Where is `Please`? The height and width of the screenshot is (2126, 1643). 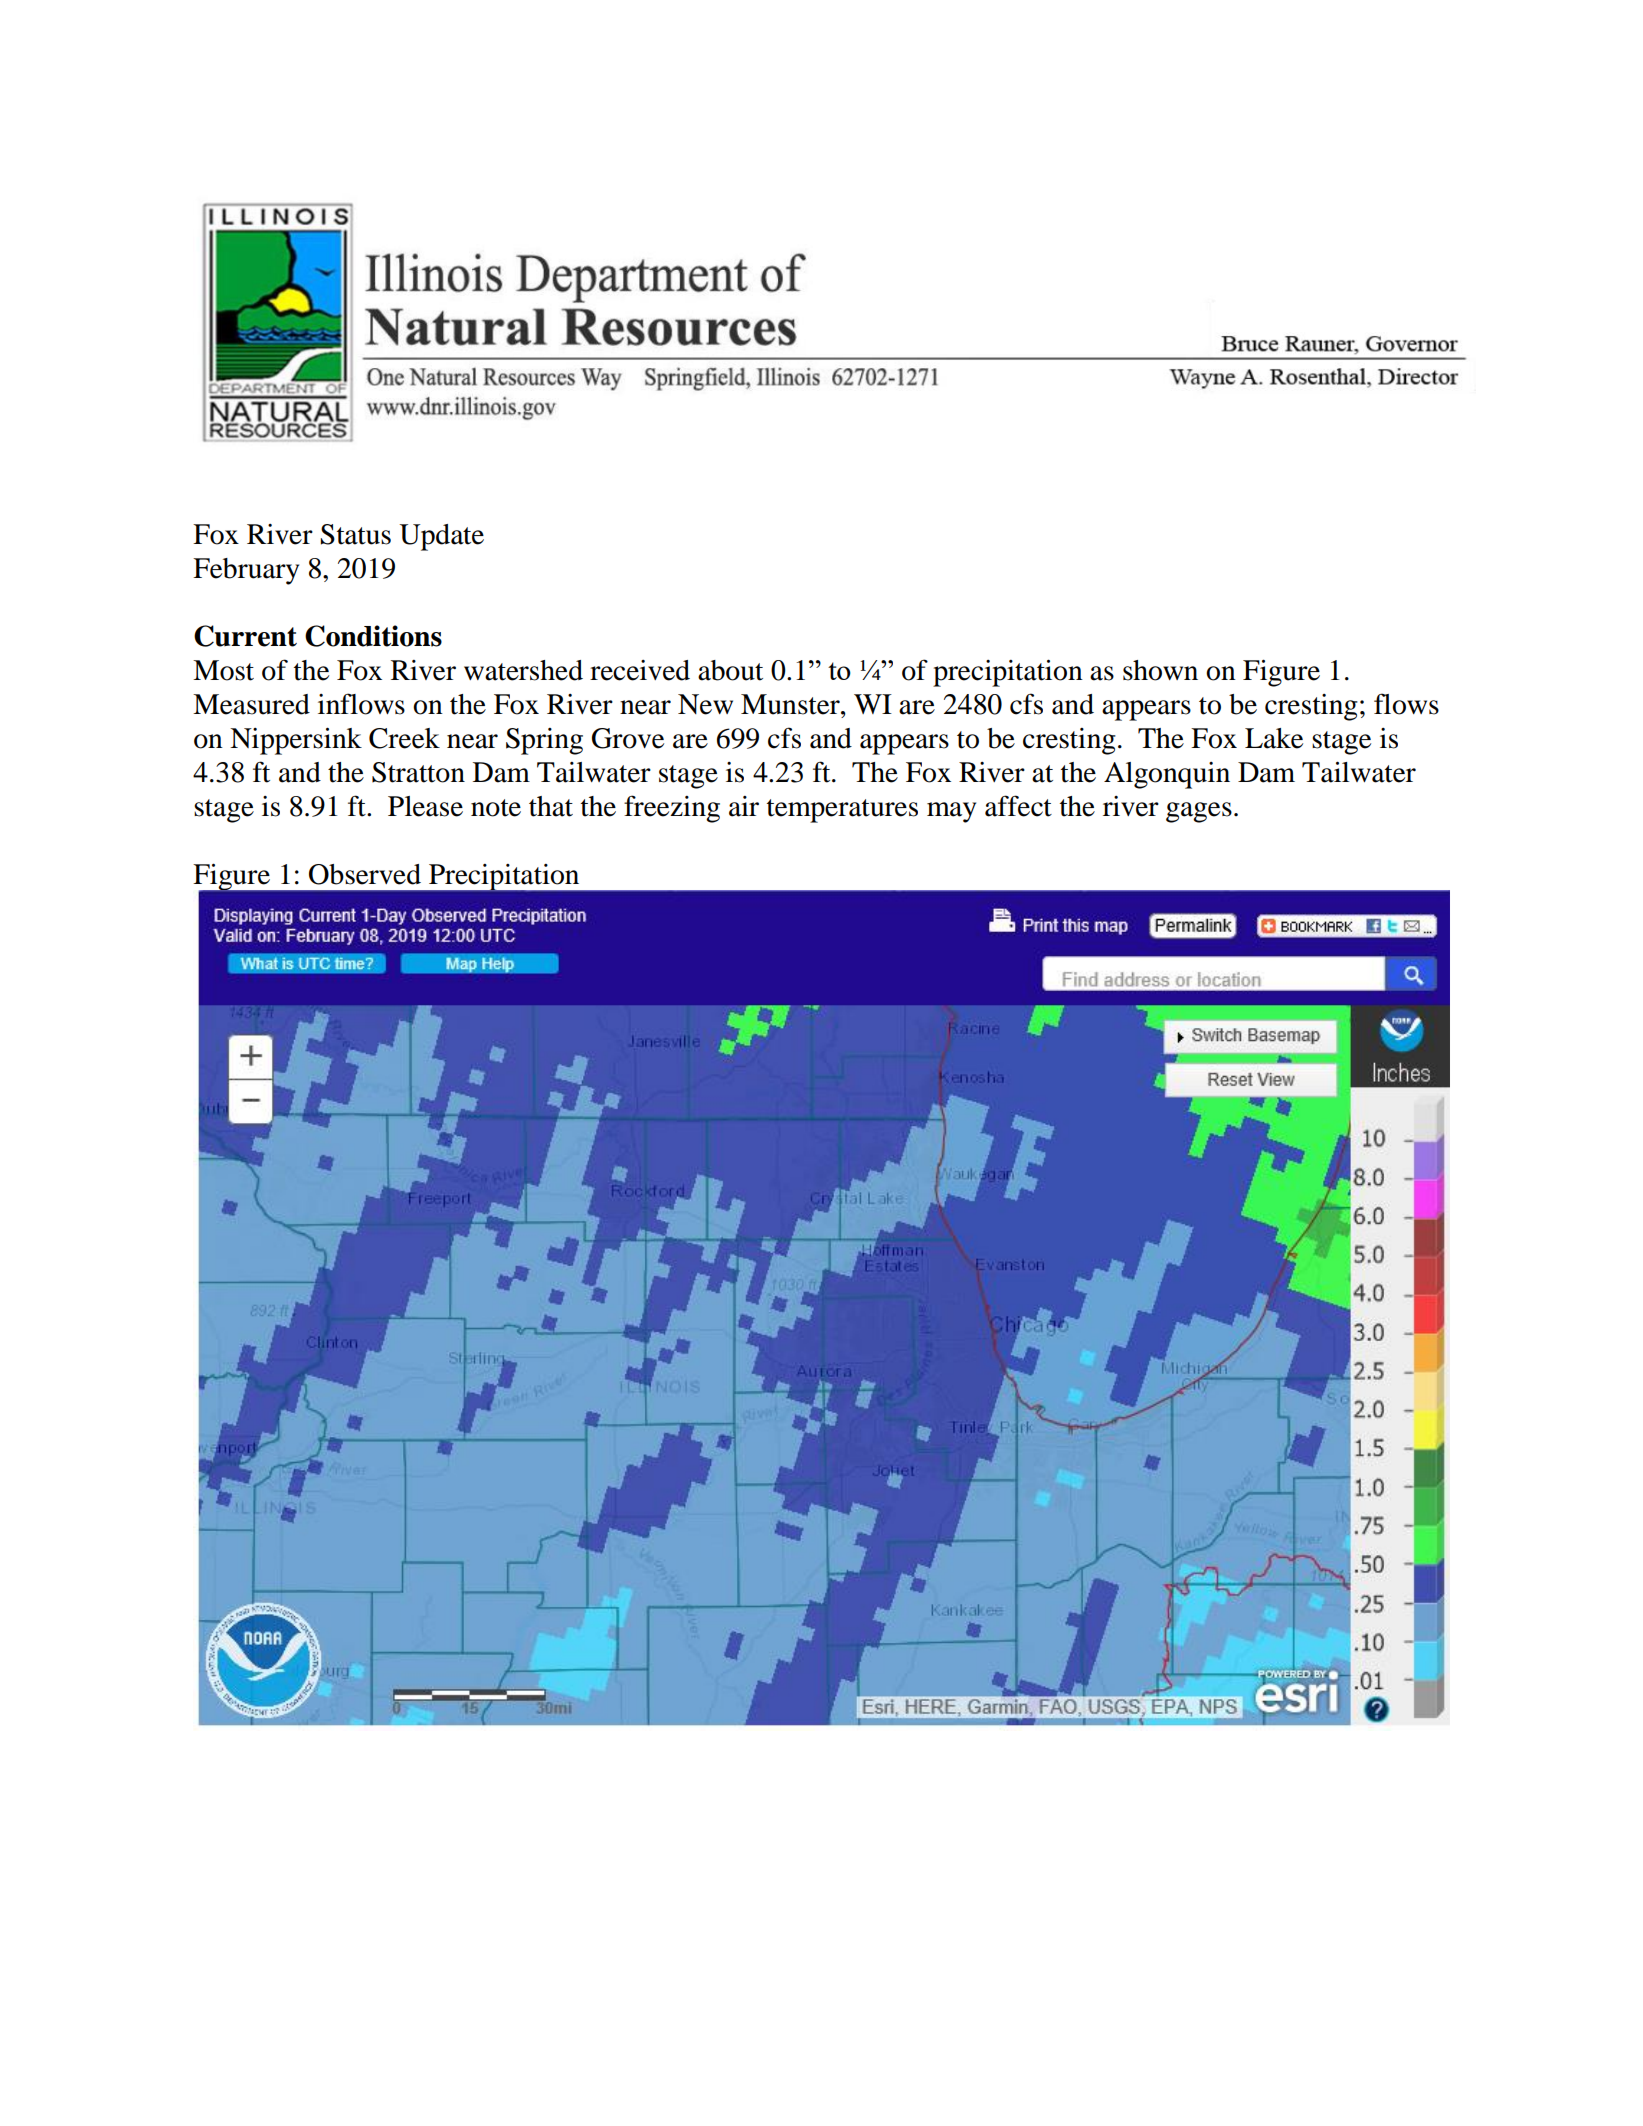 Please is located at coordinates (425, 806).
